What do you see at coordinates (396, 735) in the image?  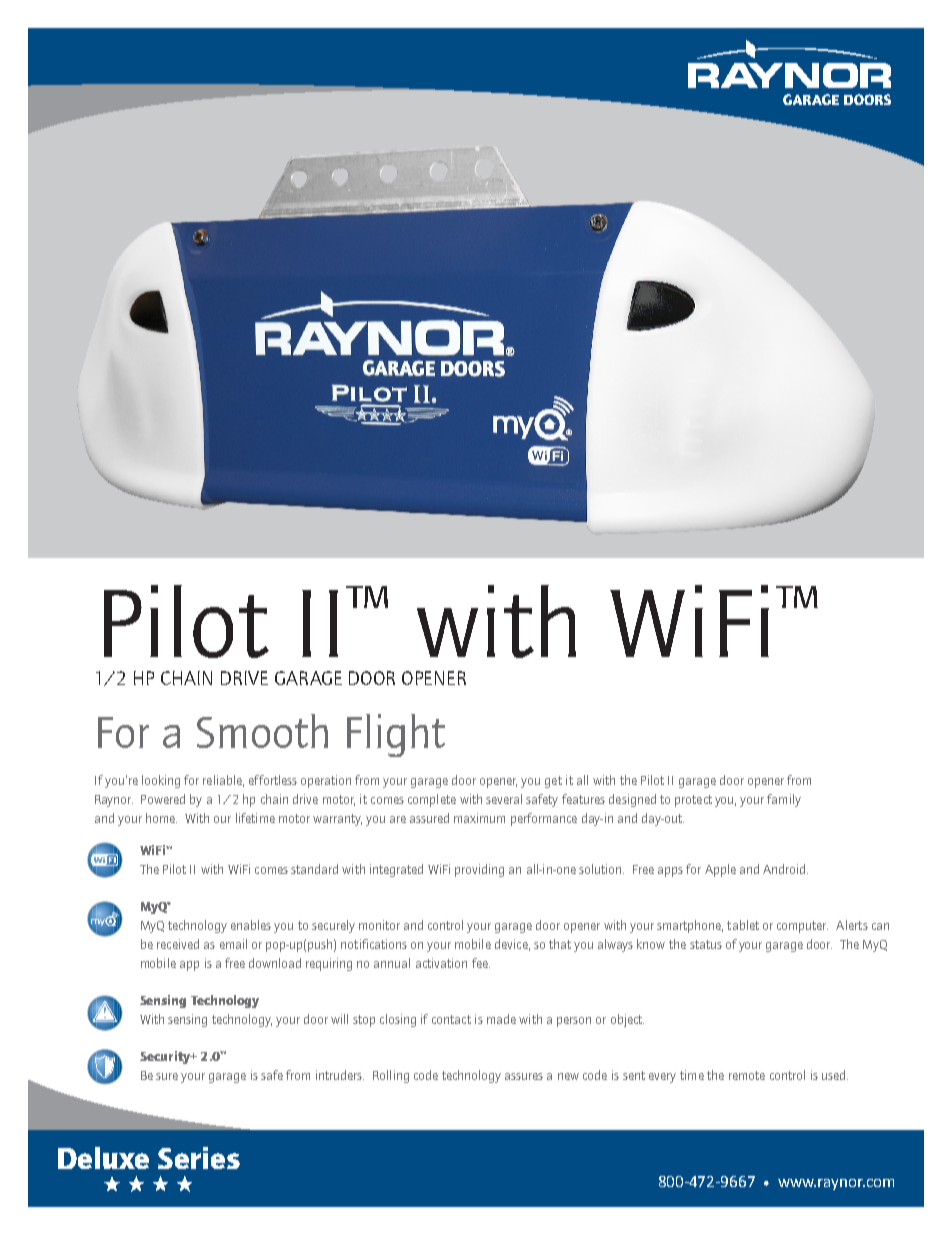 I see `Flight` at bounding box center [396, 735].
